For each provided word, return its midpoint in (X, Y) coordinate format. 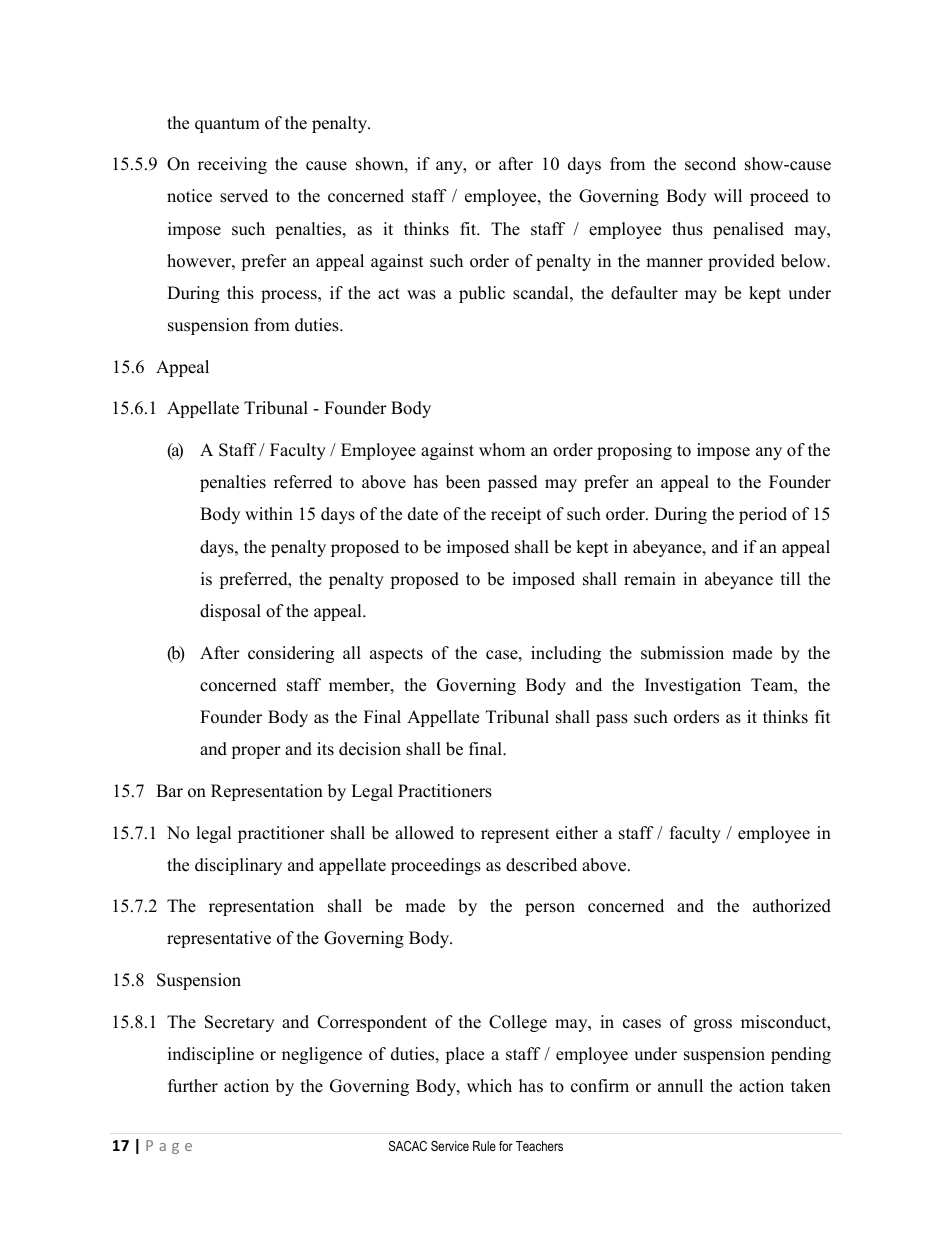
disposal (230, 612)
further (193, 1086)
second (710, 164)
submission (682, 653)
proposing (634, 451)
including (566, 654)
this (240, 293)
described (541, 865)
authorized (792, 906)
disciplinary (238, 866)
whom (502, 450)
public (482, 294)
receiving (232, 165)
